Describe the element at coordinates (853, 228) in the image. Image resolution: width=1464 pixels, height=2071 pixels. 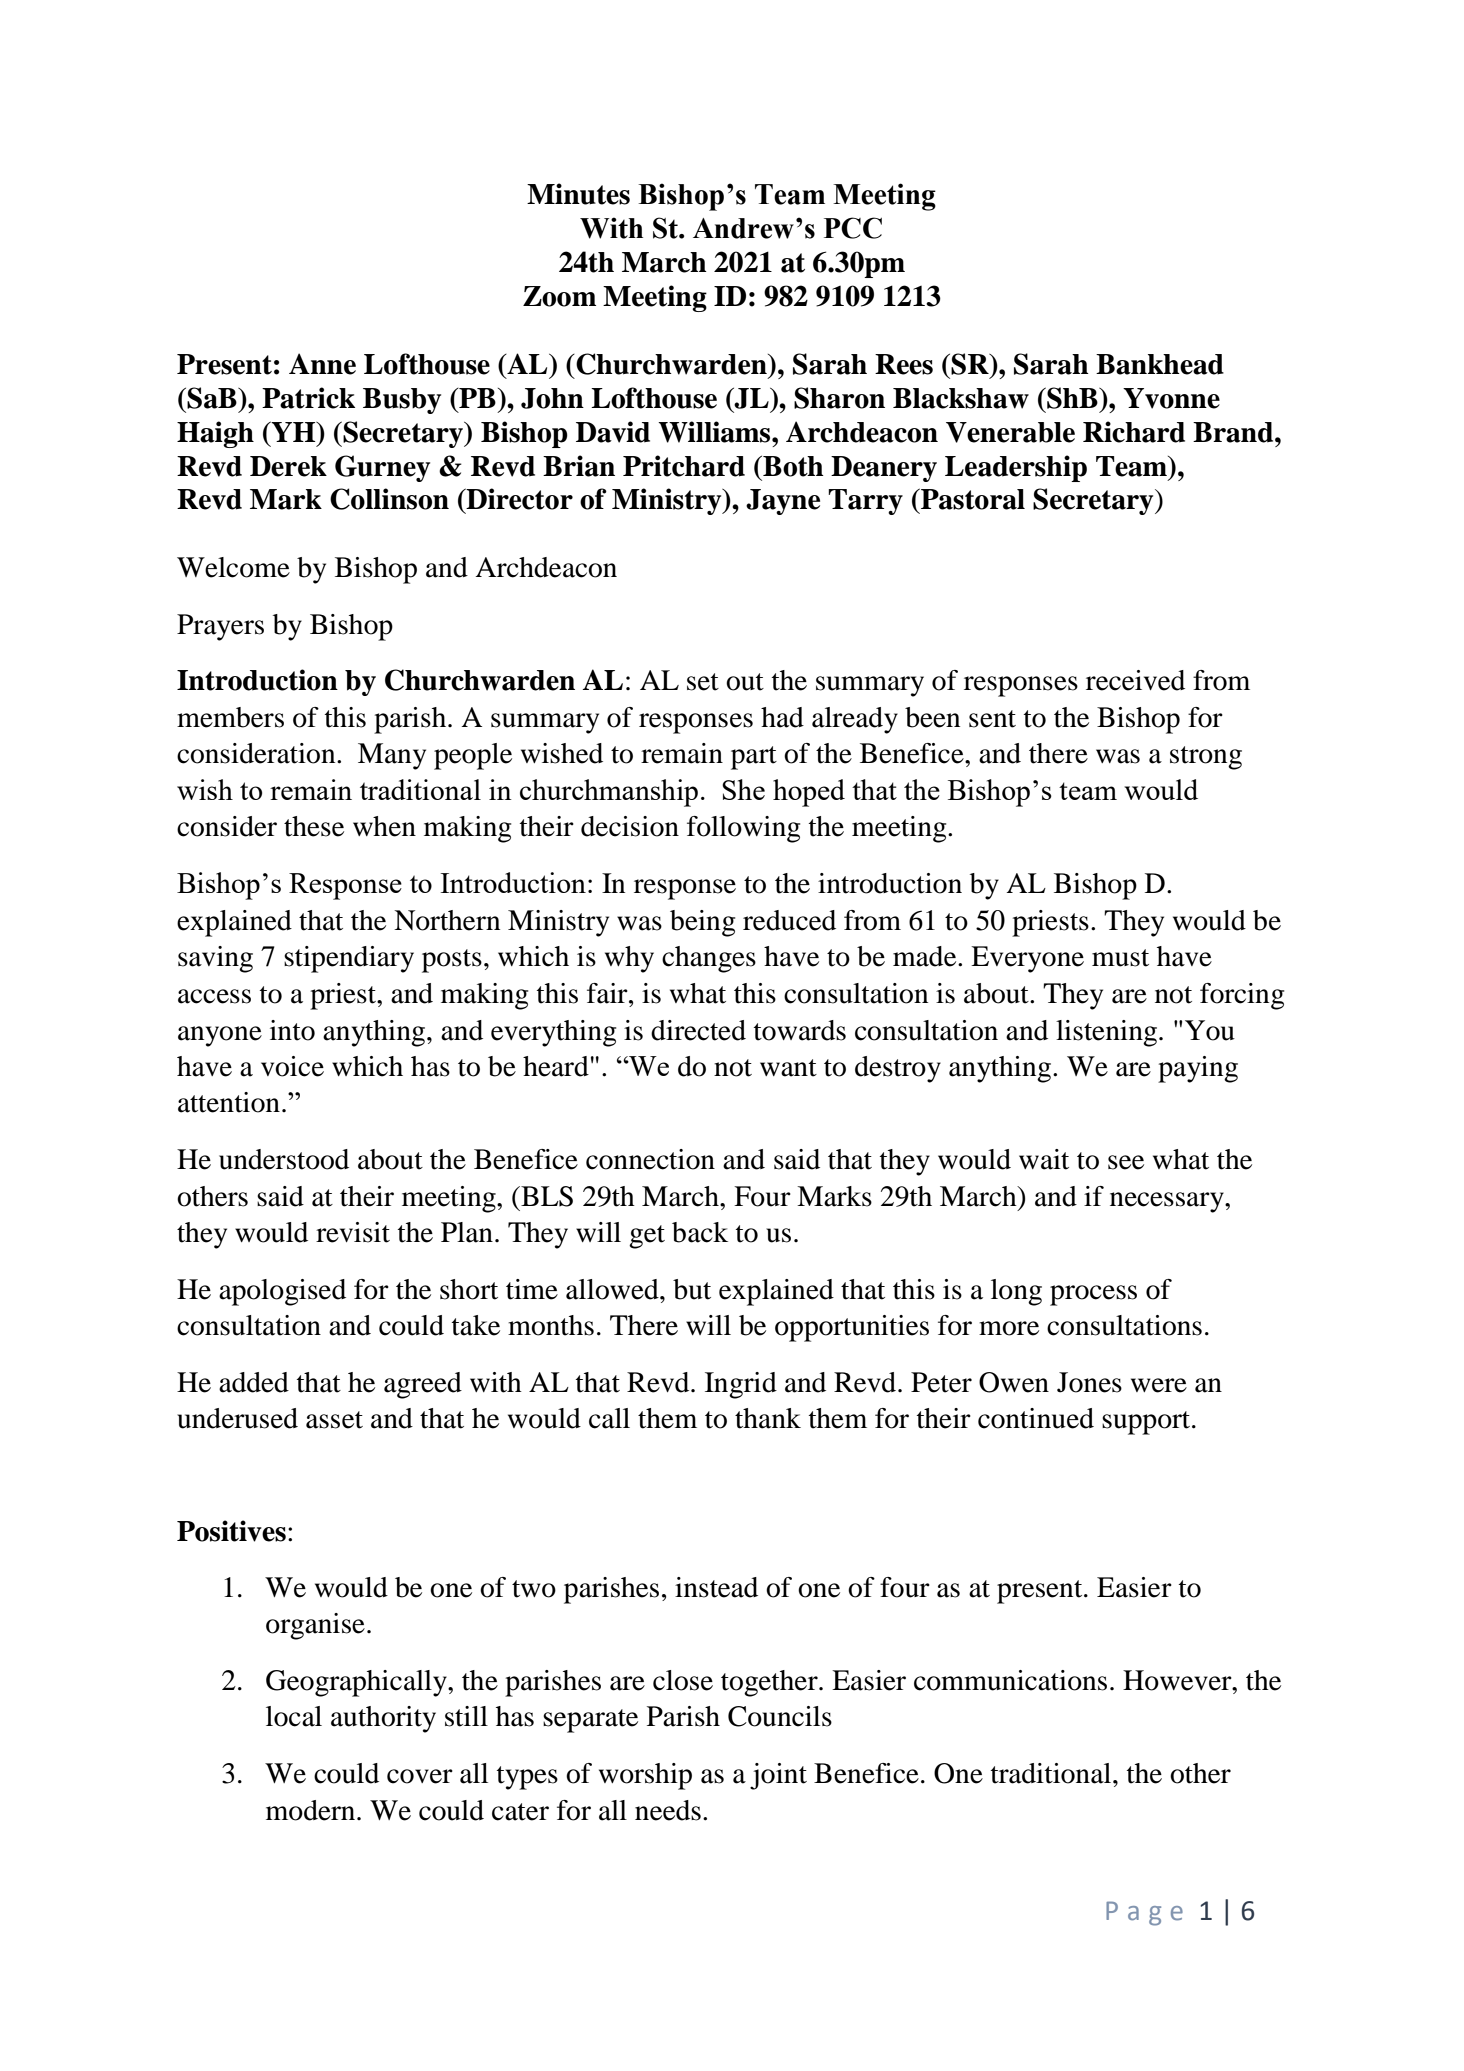
I see `PCC` at that location.
